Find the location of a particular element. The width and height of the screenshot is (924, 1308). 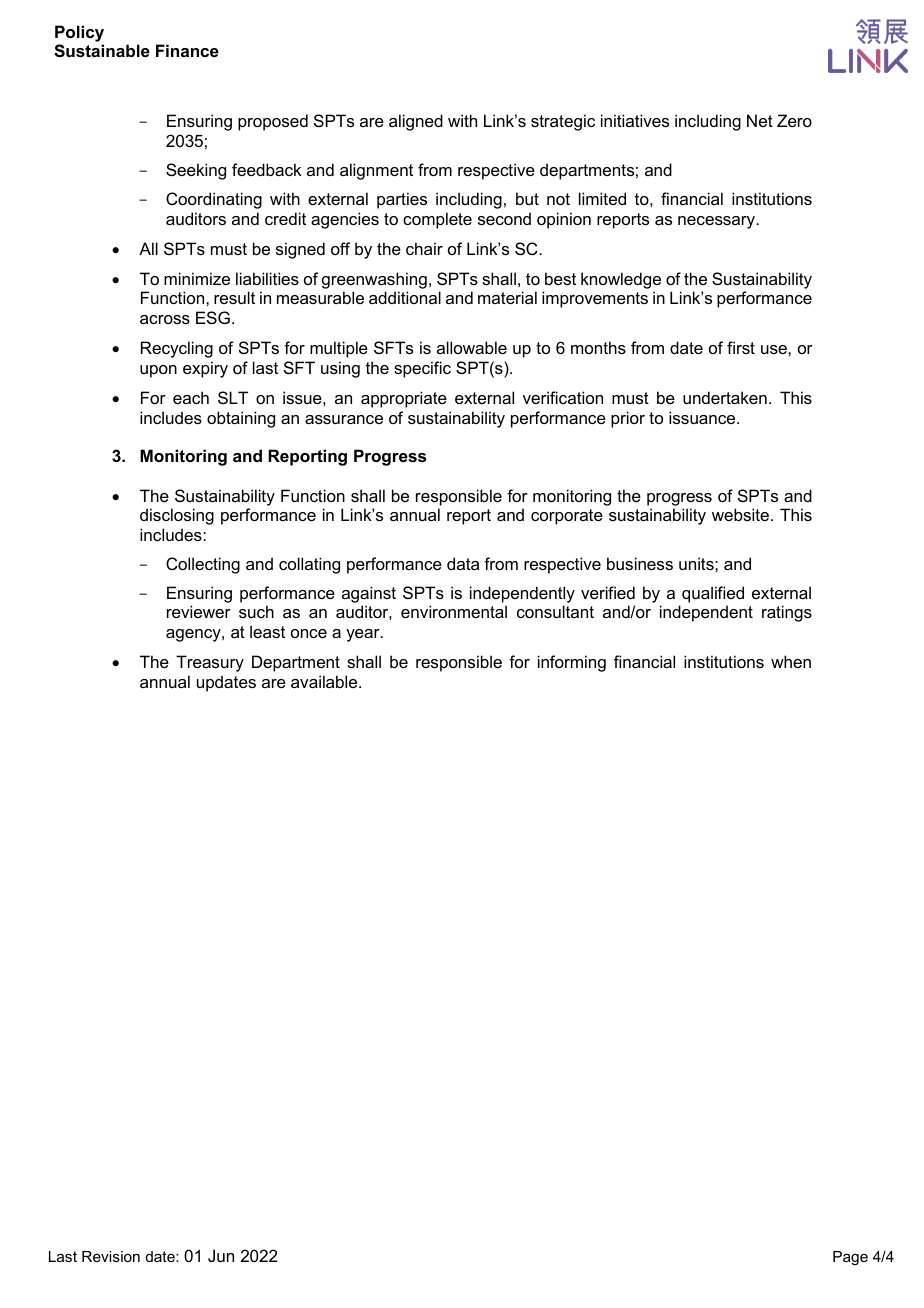

Net is located at coordinates (760, 120).
